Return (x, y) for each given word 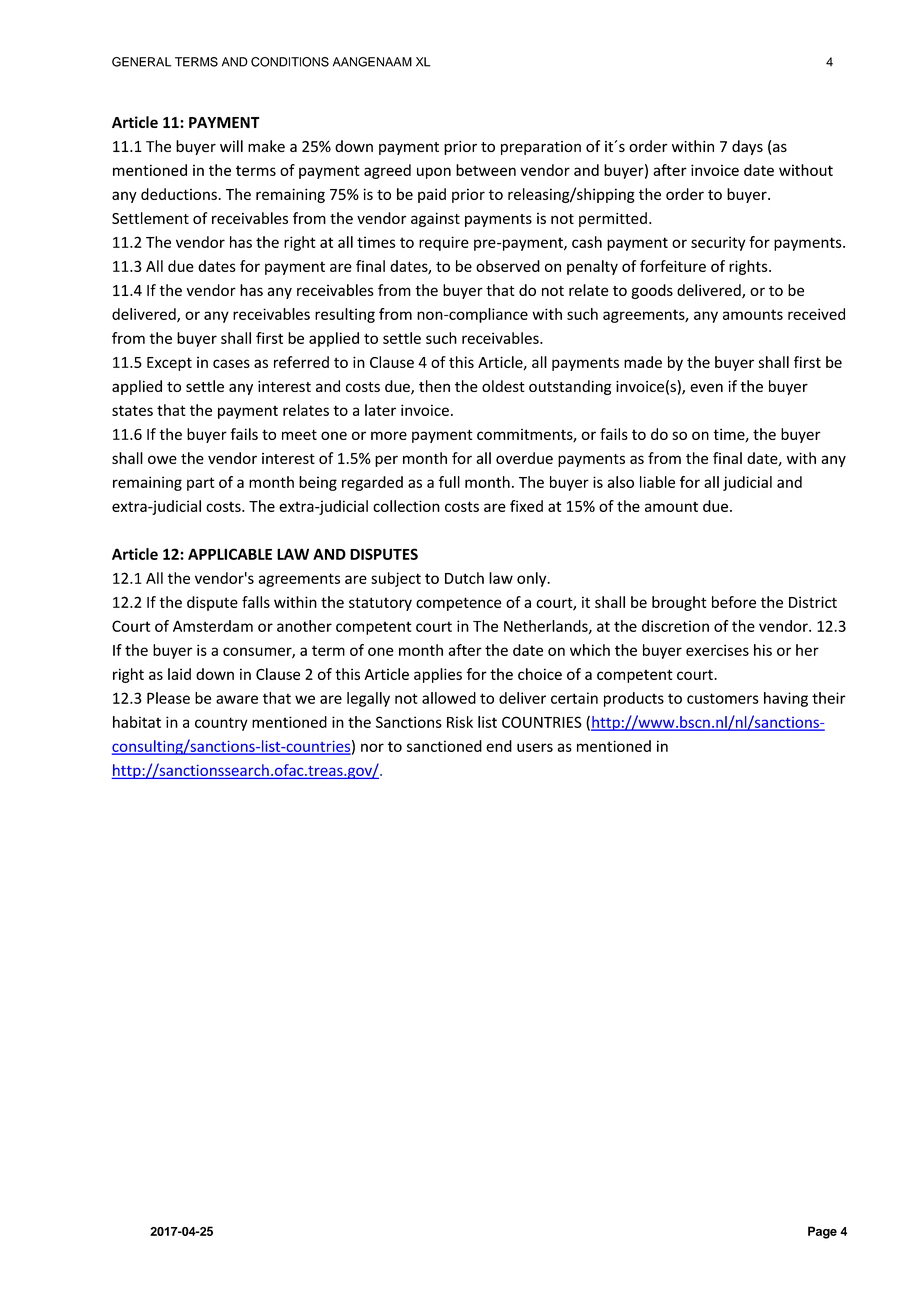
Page (822, 1232)
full (449, 482)
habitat (137, 722)
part (201, 484)
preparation (541, 148)
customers (723, 698)
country (221, 724)
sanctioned (444, 746)
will (231, 146)
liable (657, 482)
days (747, 147)
